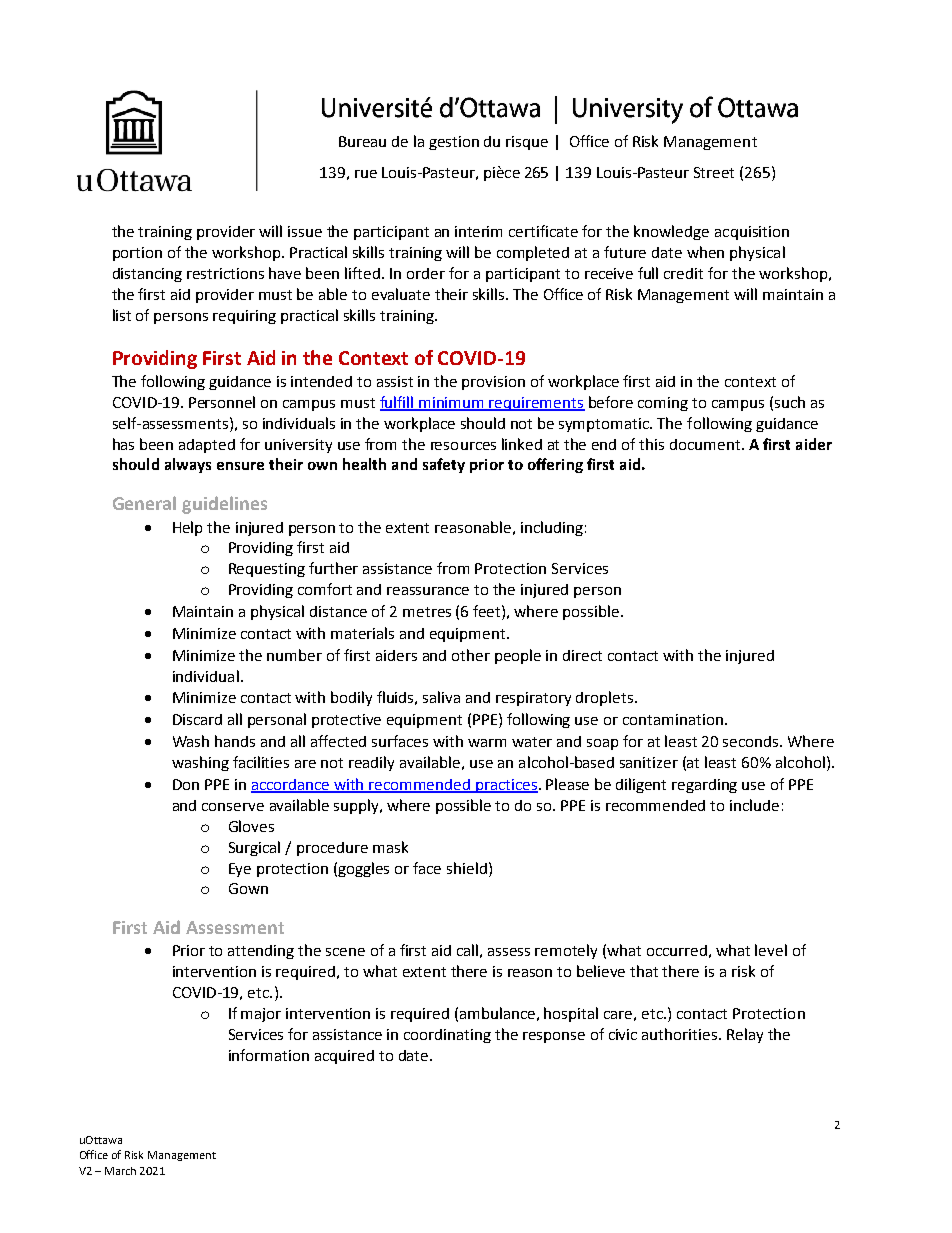 The image size is (952, 1233). I want to click on March, so click(120, 1171).
